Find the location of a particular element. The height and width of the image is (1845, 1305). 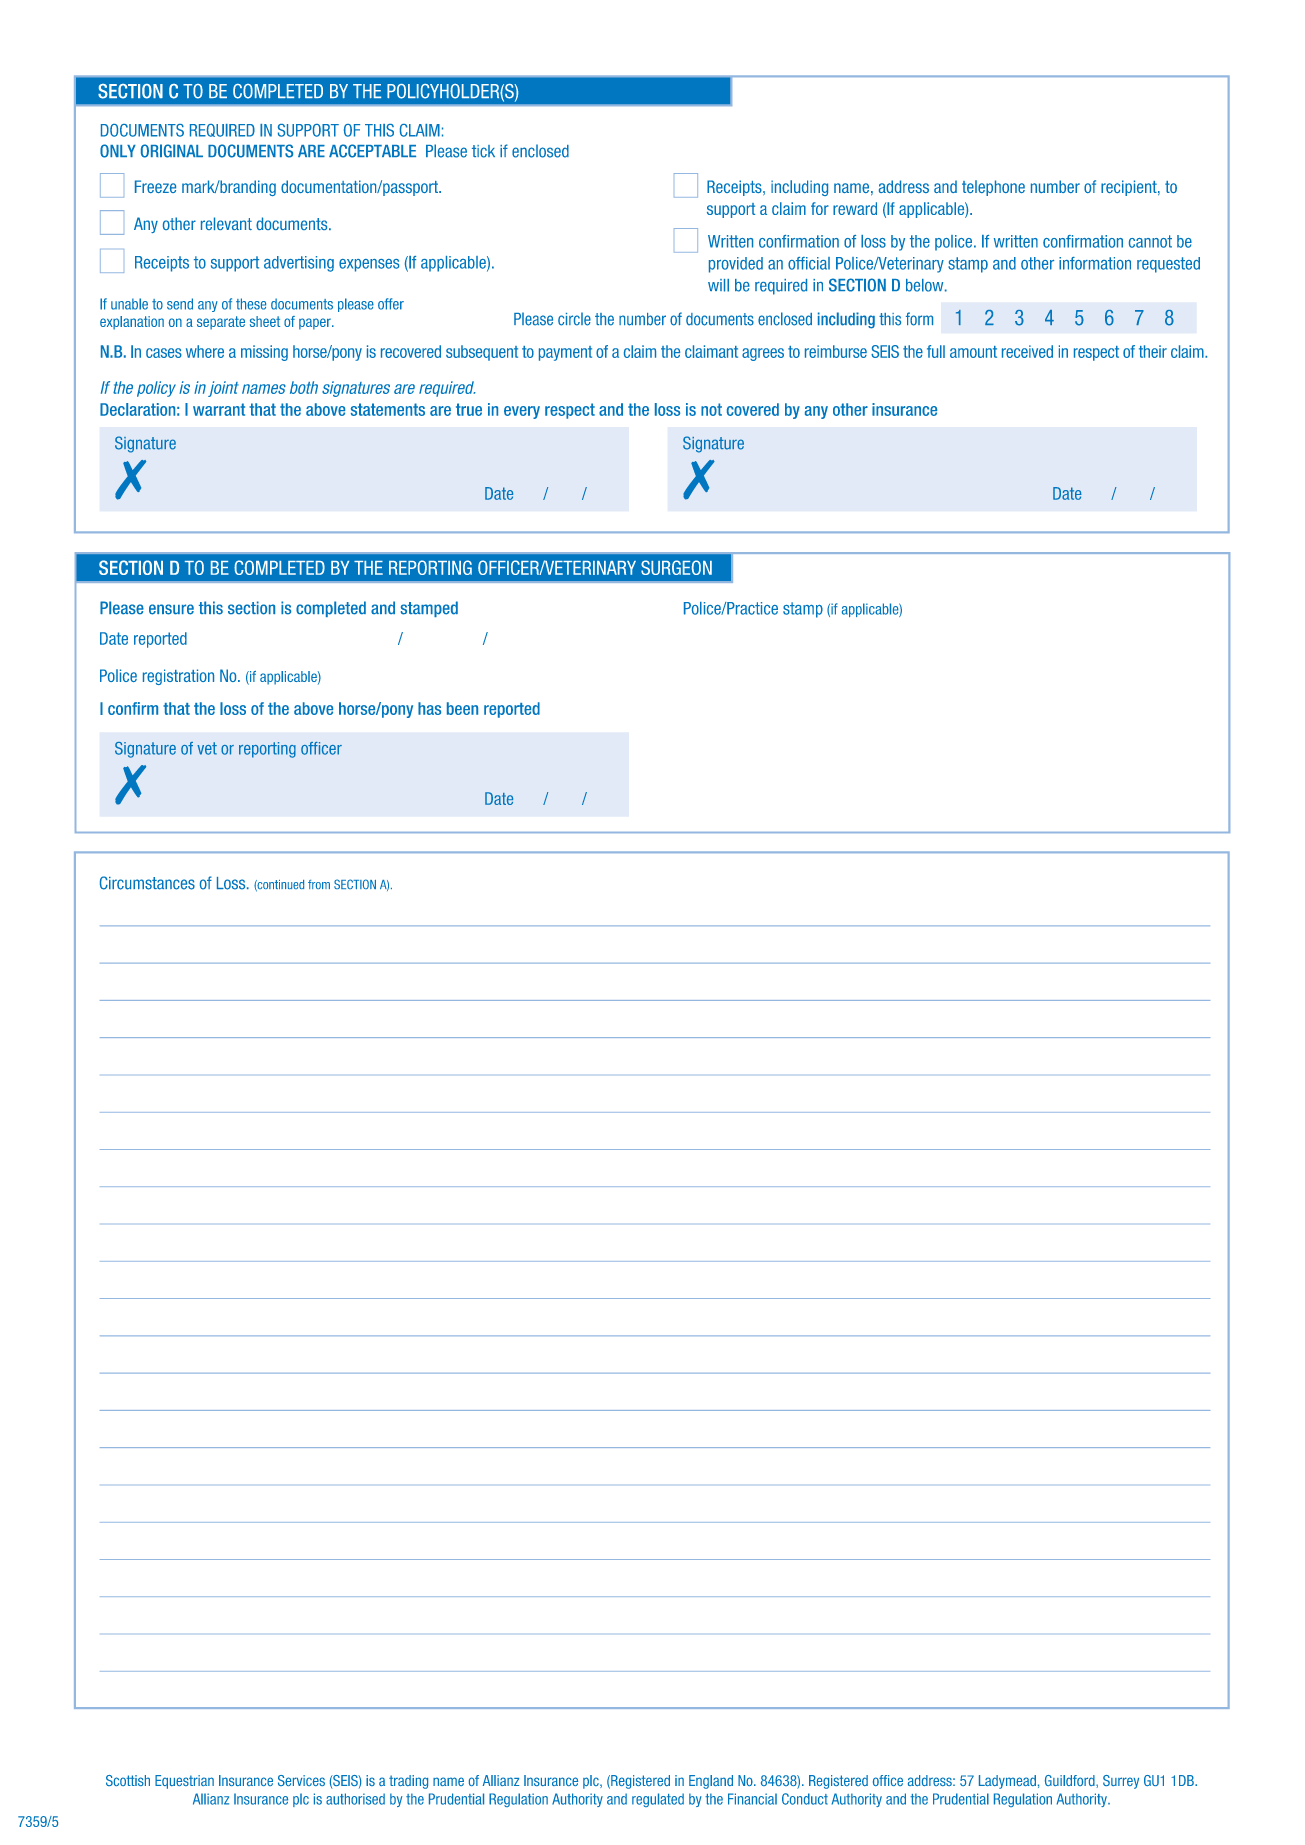

SURGEON is located at coordinates (676, 567).
